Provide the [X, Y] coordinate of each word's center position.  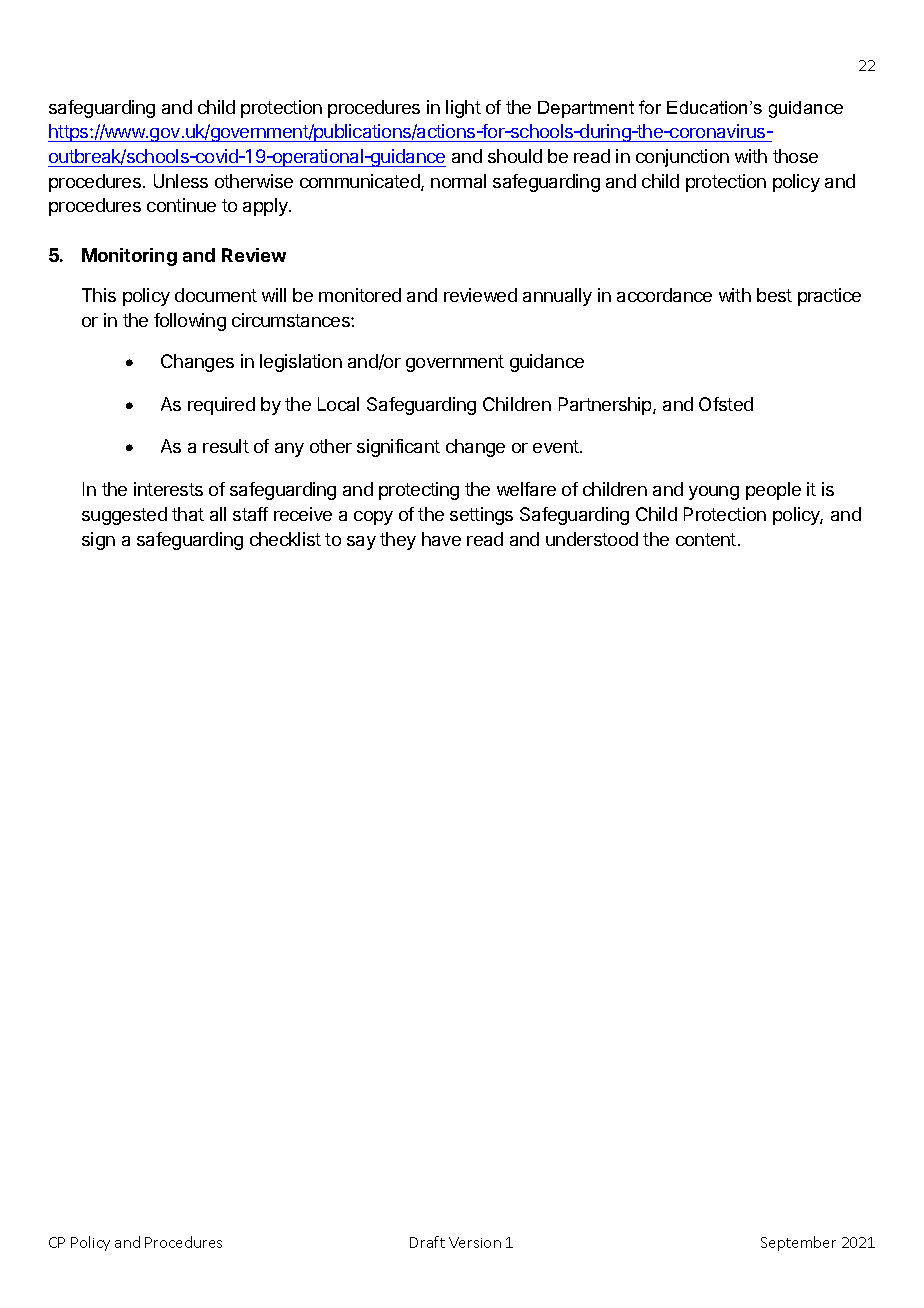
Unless [181, 181]
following [190, 322]
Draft [427, 1242]
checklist [285, 539]
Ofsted [726, 404]
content [706, 539]
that [188, 514]
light [463, 109]
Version [475, 1242]
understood [592, 539]
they [398, 541]
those [795, 156]
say [361, 543]
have [441, 539]
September [798, 1243]
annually [557, 297]
